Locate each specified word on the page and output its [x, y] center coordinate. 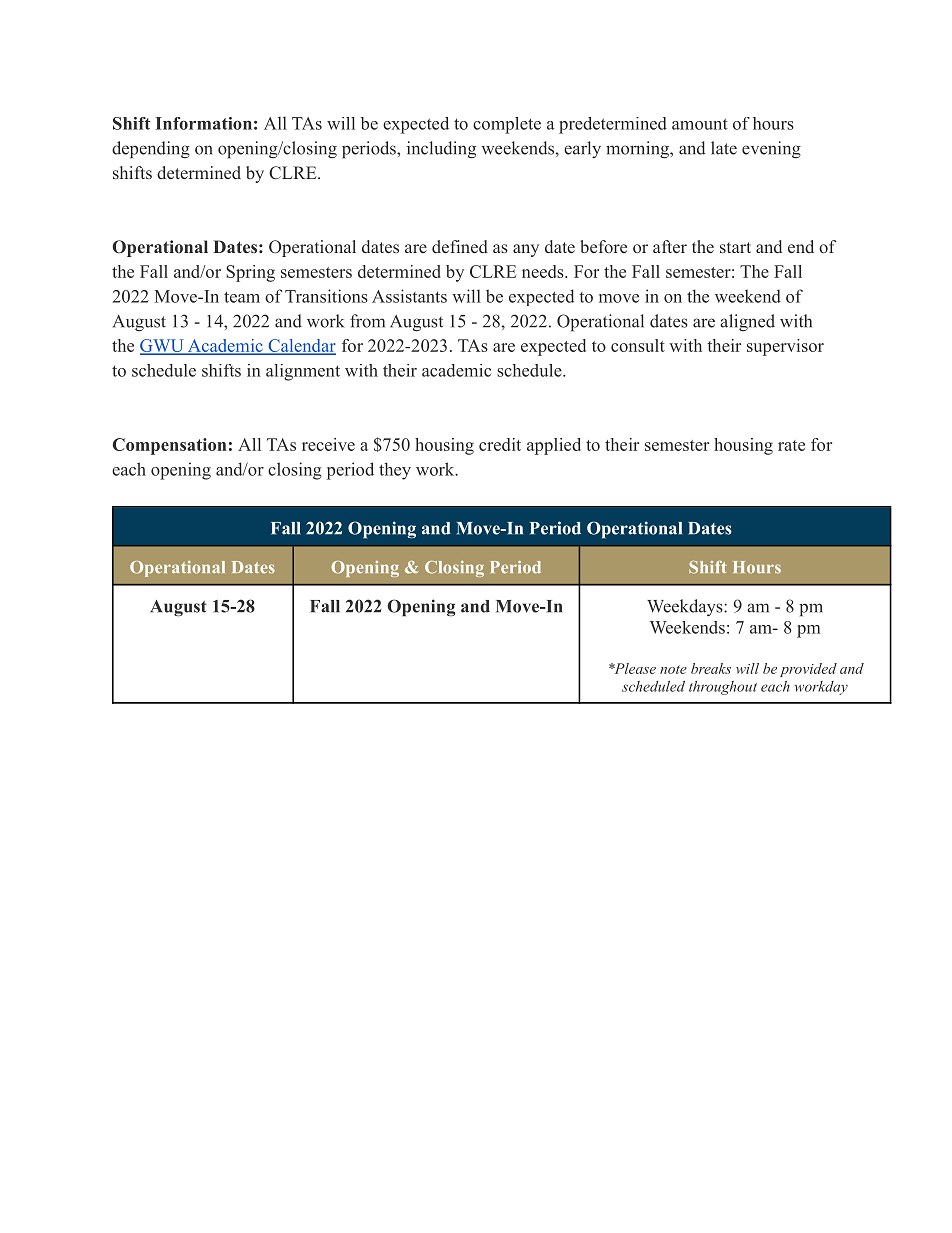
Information [204, 123]
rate [791, 445]
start [735, 247]
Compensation [169, 446]
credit [500, 444]
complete [507, 125]
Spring [250, 273]
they [395, 471]
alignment [303, 372]
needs [543, 271]
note [673, 669]
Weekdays [686, 607]
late [724, 148]
